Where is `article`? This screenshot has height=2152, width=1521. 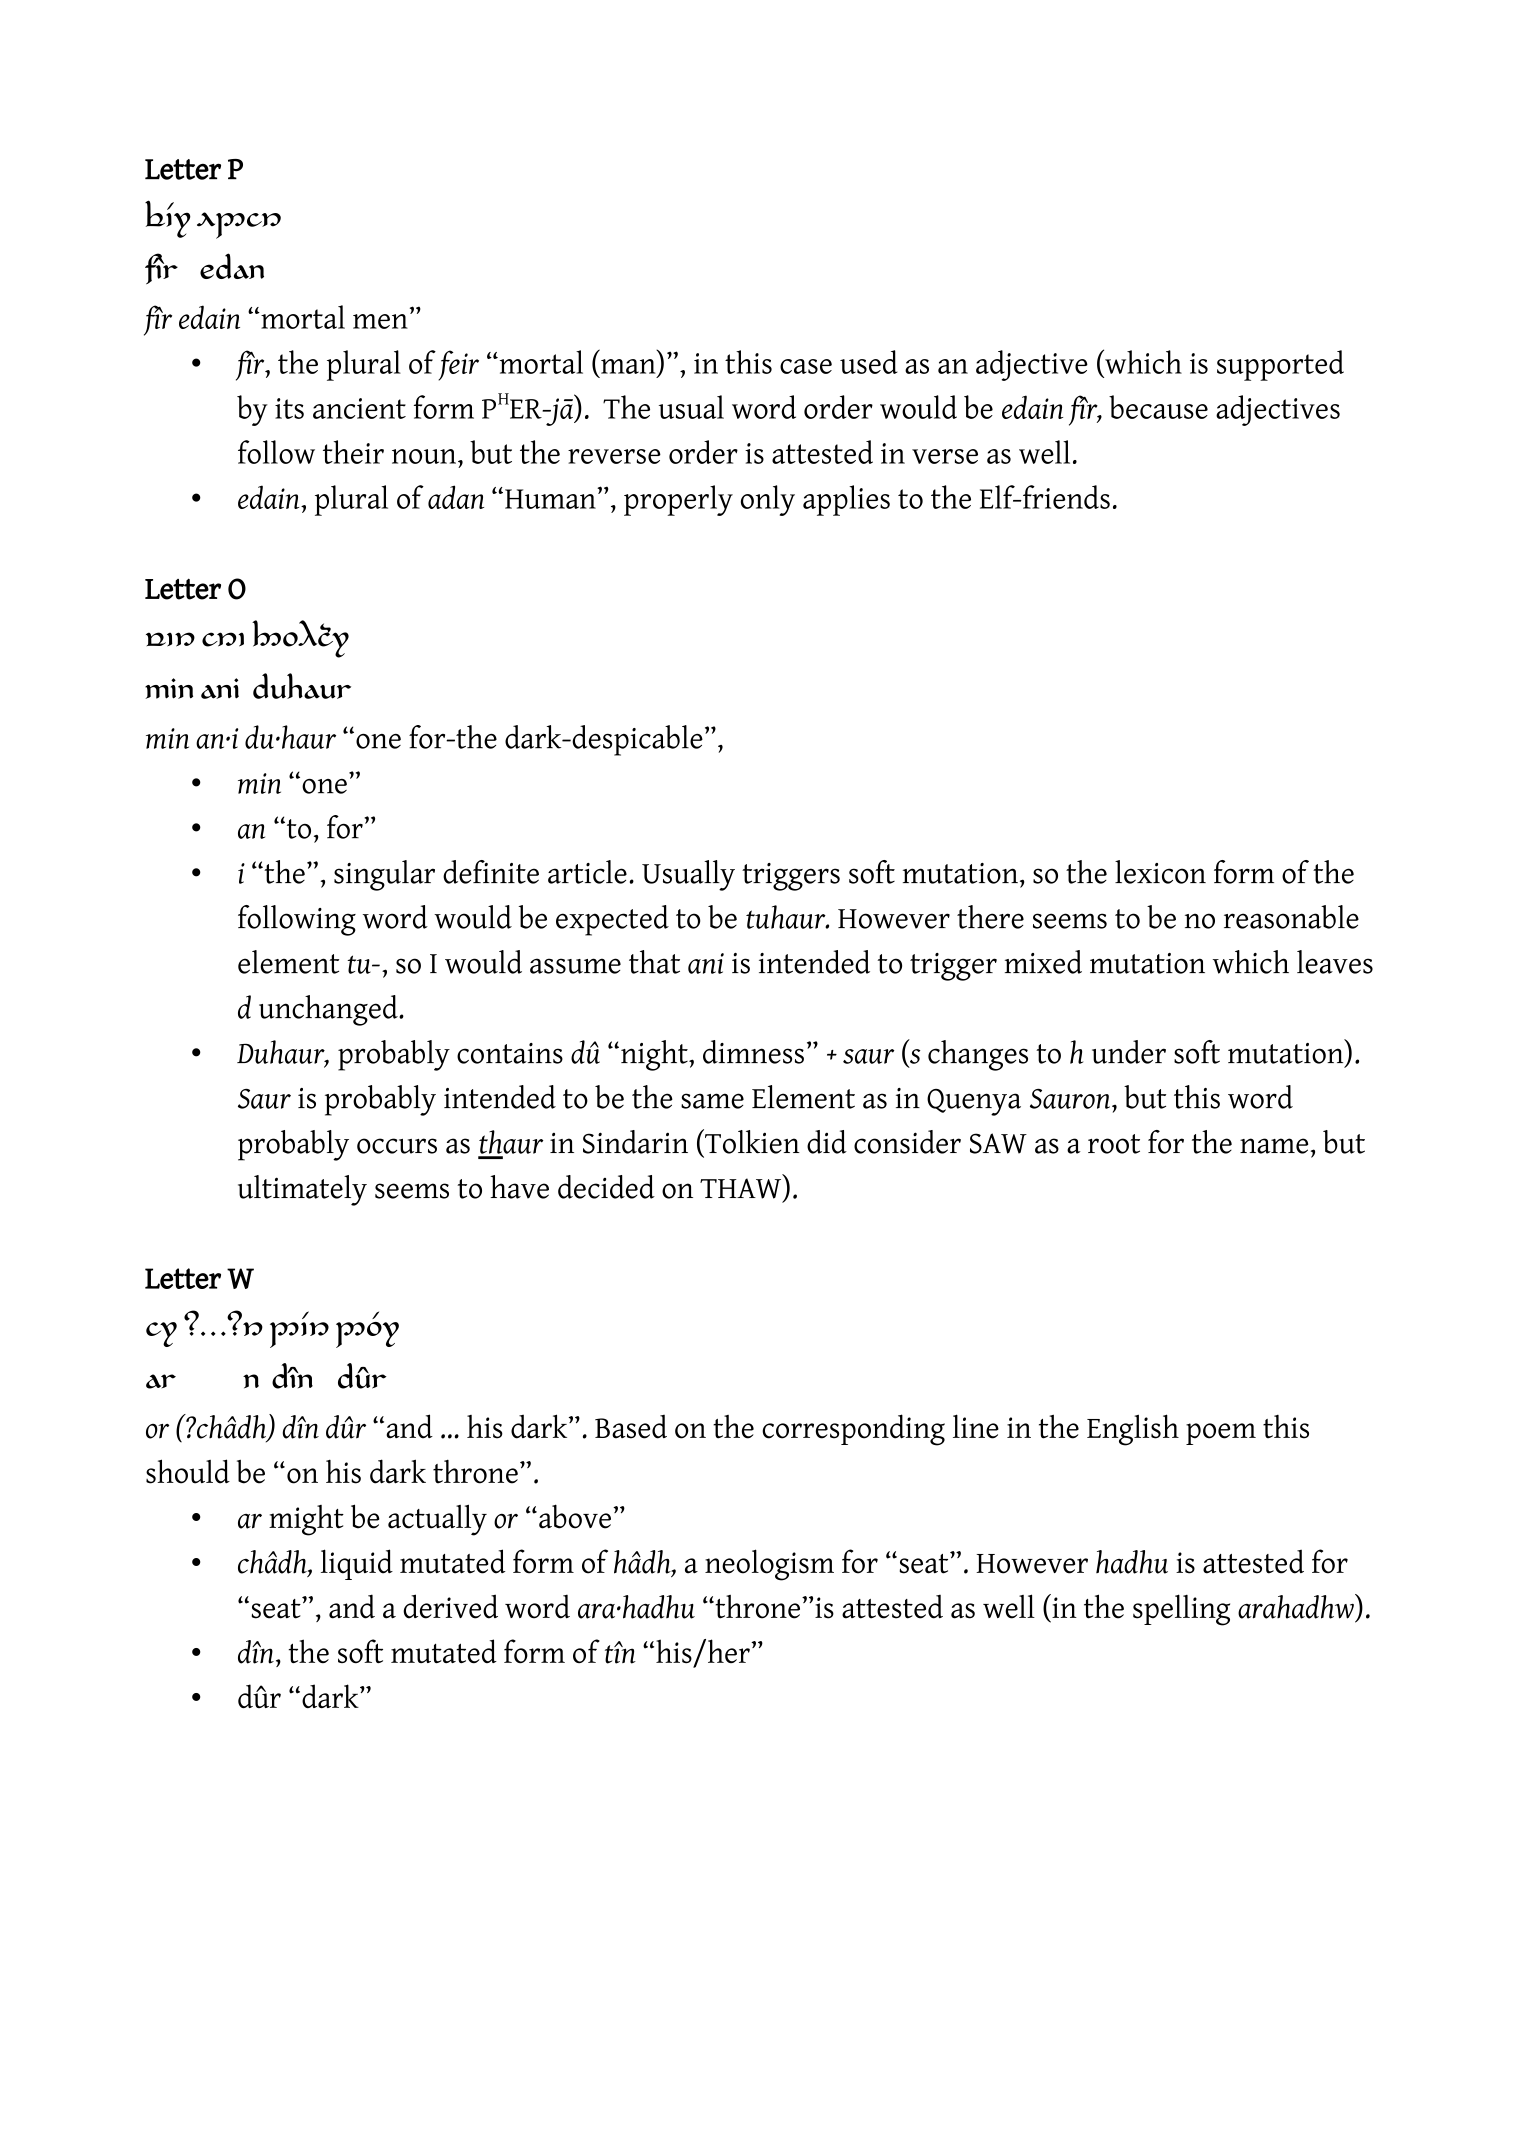
article is located at coordinates (587, 872).
